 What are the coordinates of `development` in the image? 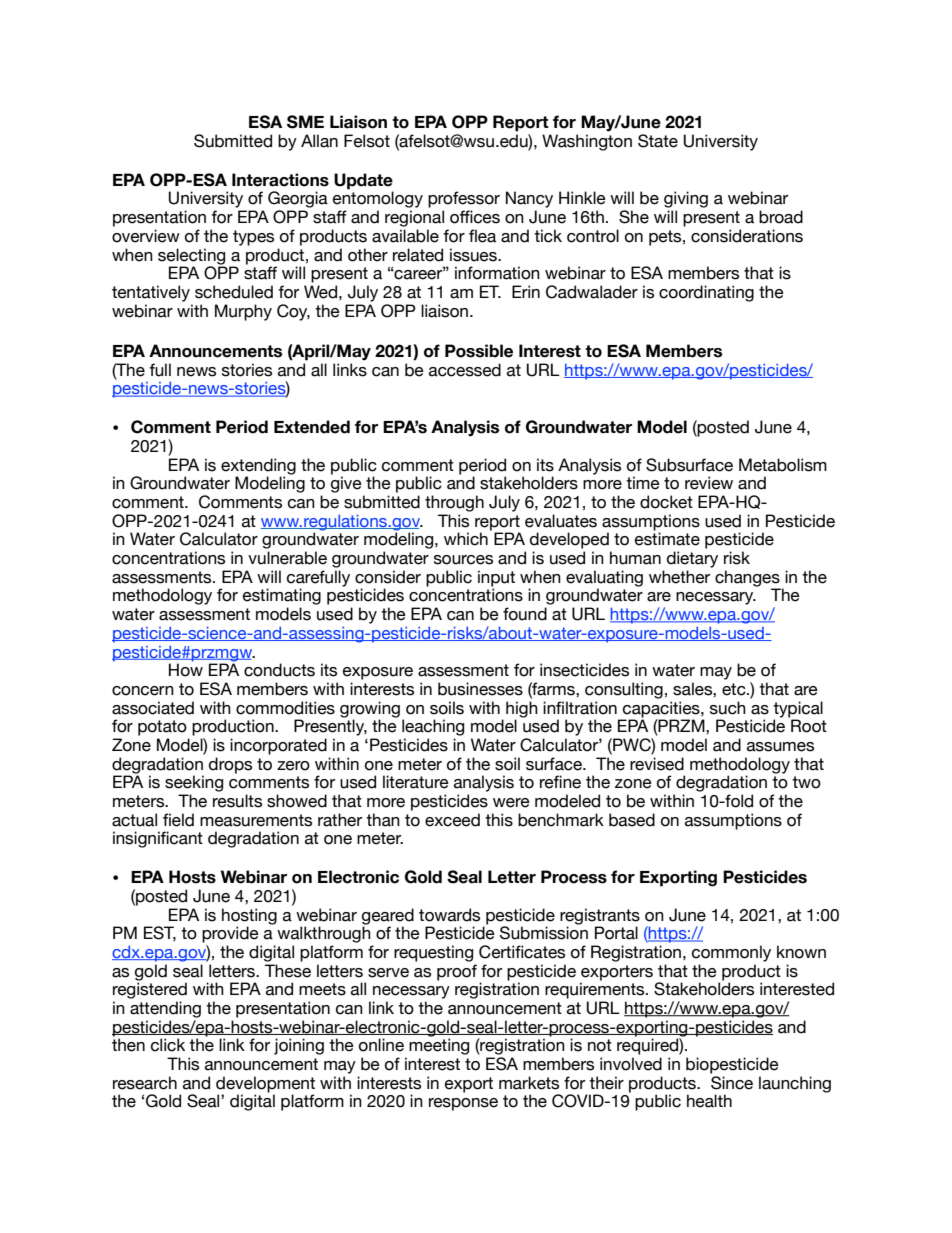 It's located at (265, 1085).
